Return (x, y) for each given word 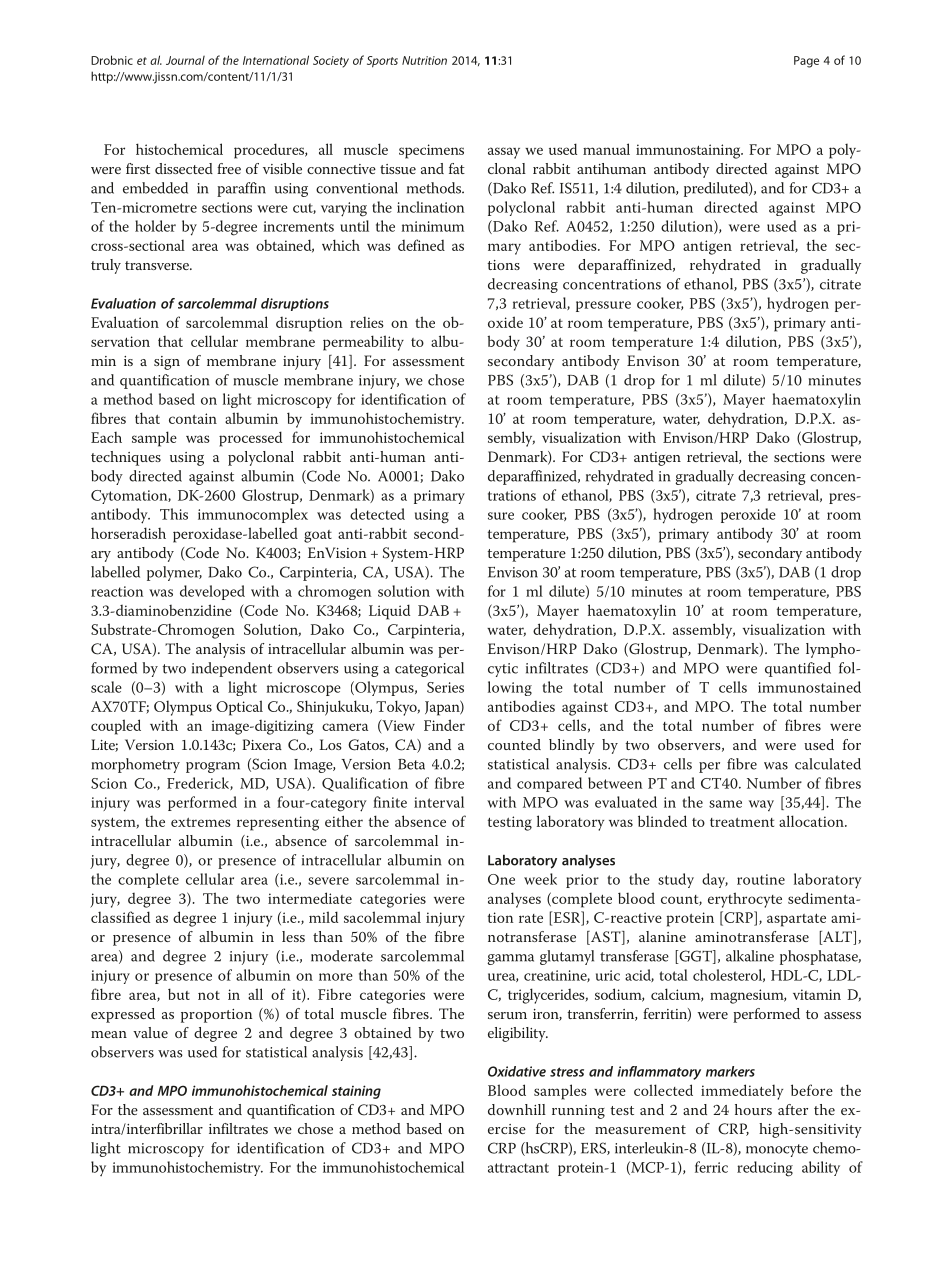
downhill (517, 1109)
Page (806, 62)
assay (504, 153)
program (213, 767)
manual (606, 149)
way (761, 805)
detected (377, 514)
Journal (185, 60)
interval (439, 802)
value (150, 1032)
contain (193, 418)
